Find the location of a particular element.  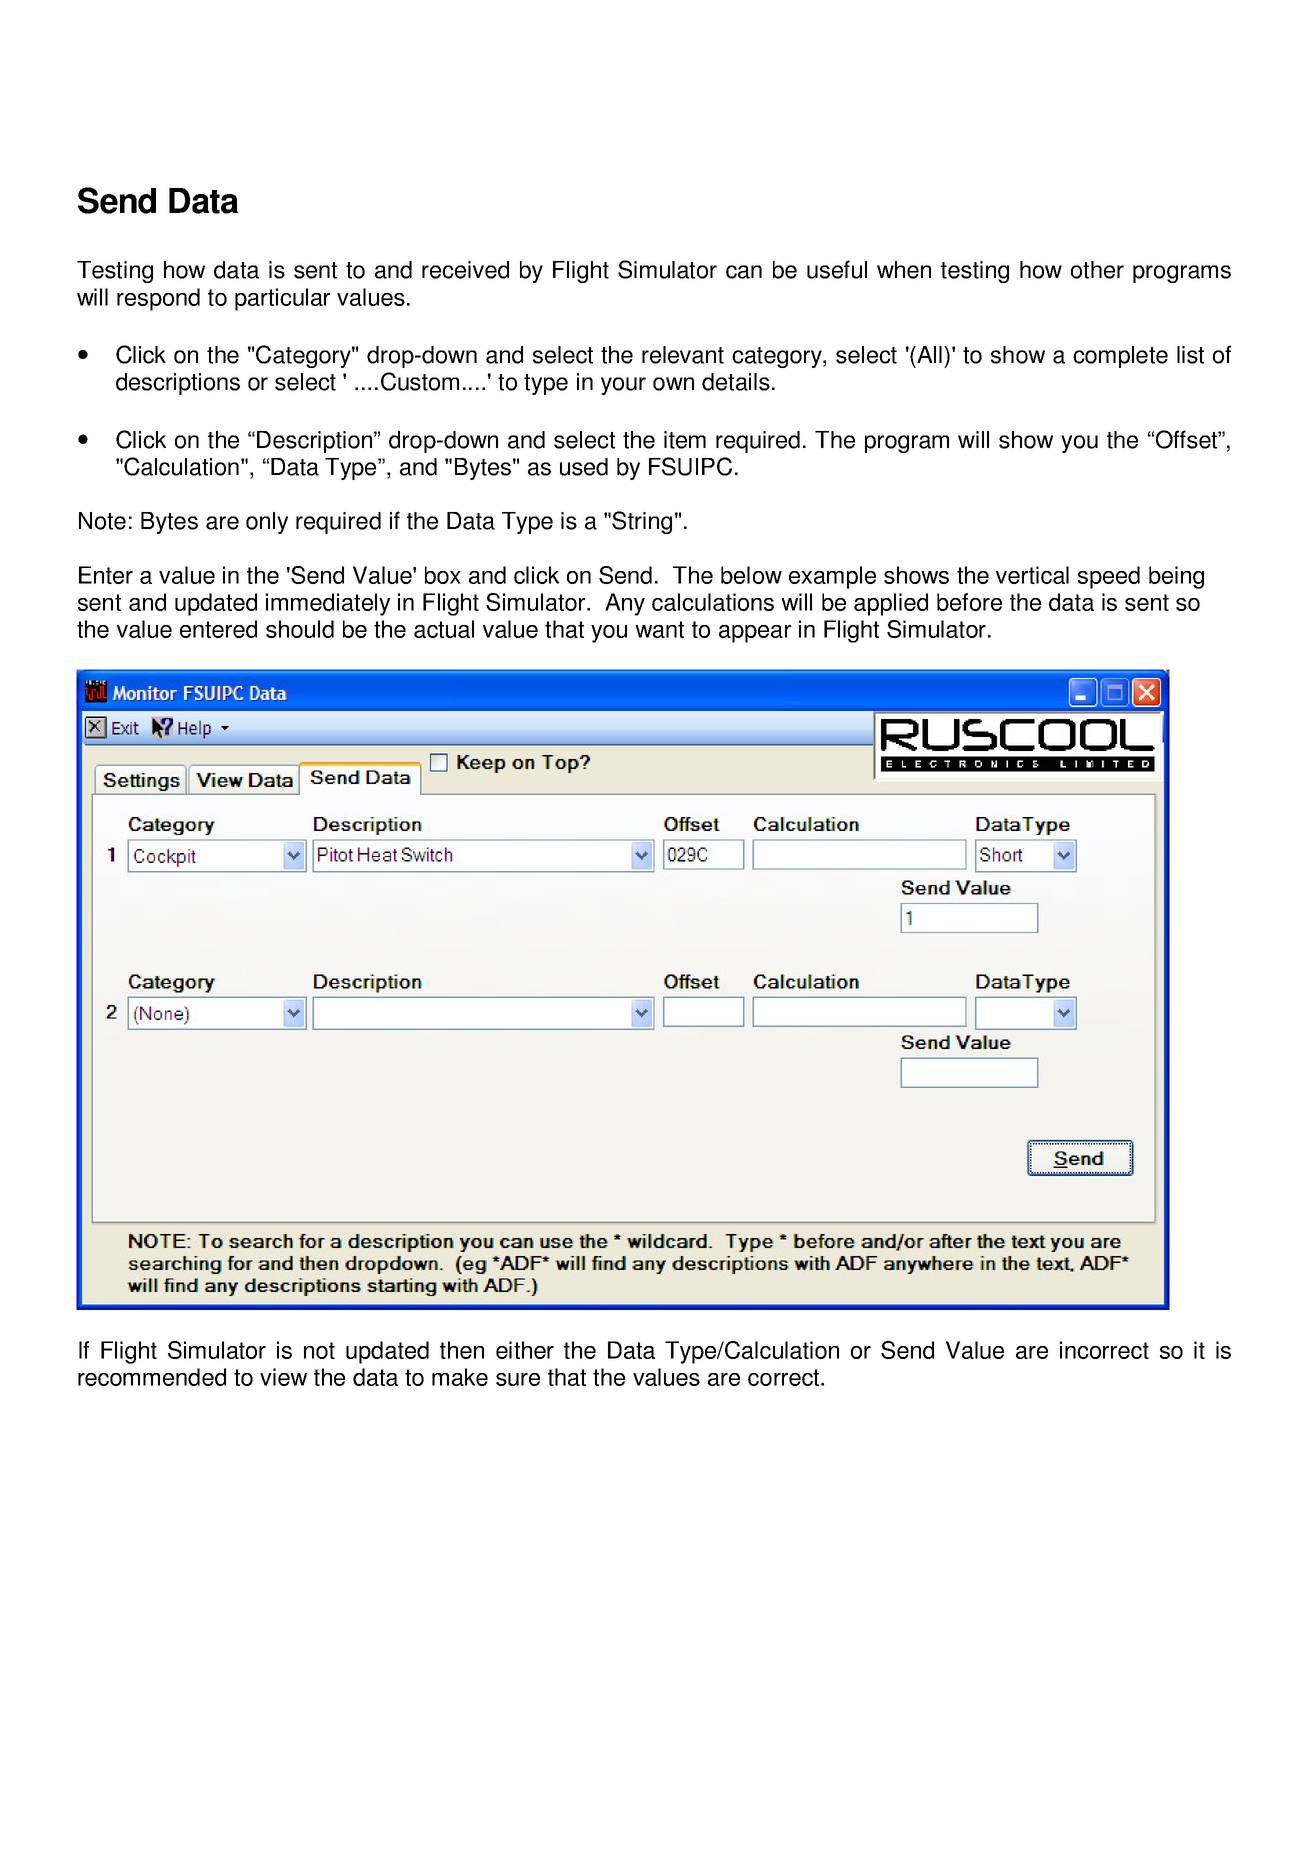

relevant is located at coordinates (683, 355).
